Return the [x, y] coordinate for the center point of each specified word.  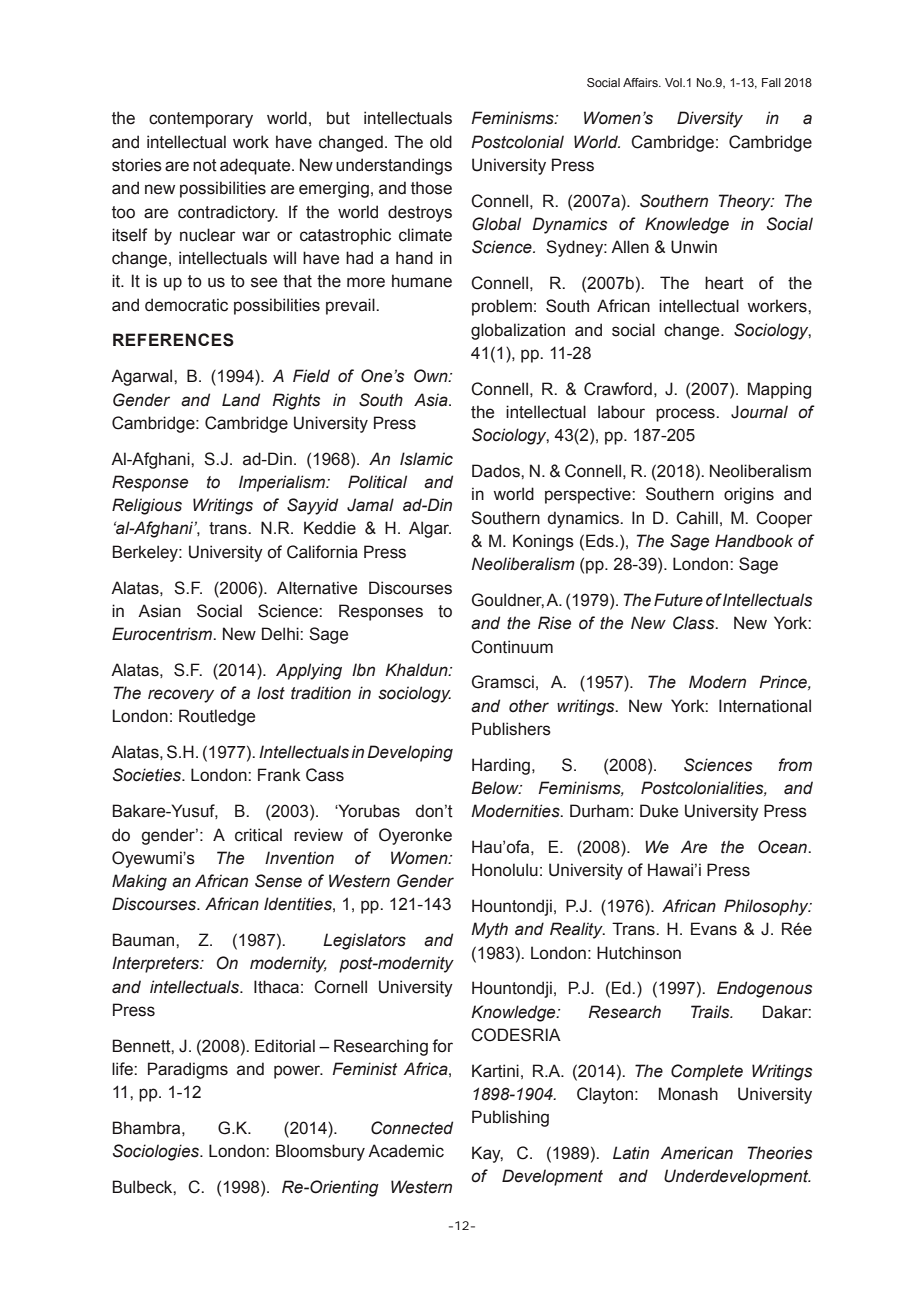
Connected [412, 1128]
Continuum [512, 647]
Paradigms [188, 1070]
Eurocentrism [163, 634]
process [686, 415]
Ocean [783, 847]
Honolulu [505, 870]
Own [432, 376]
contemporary [201, 120]
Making [139, 882]
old [441, 142]
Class [695, 623]
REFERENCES [173, 340]
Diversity [710, 119]
